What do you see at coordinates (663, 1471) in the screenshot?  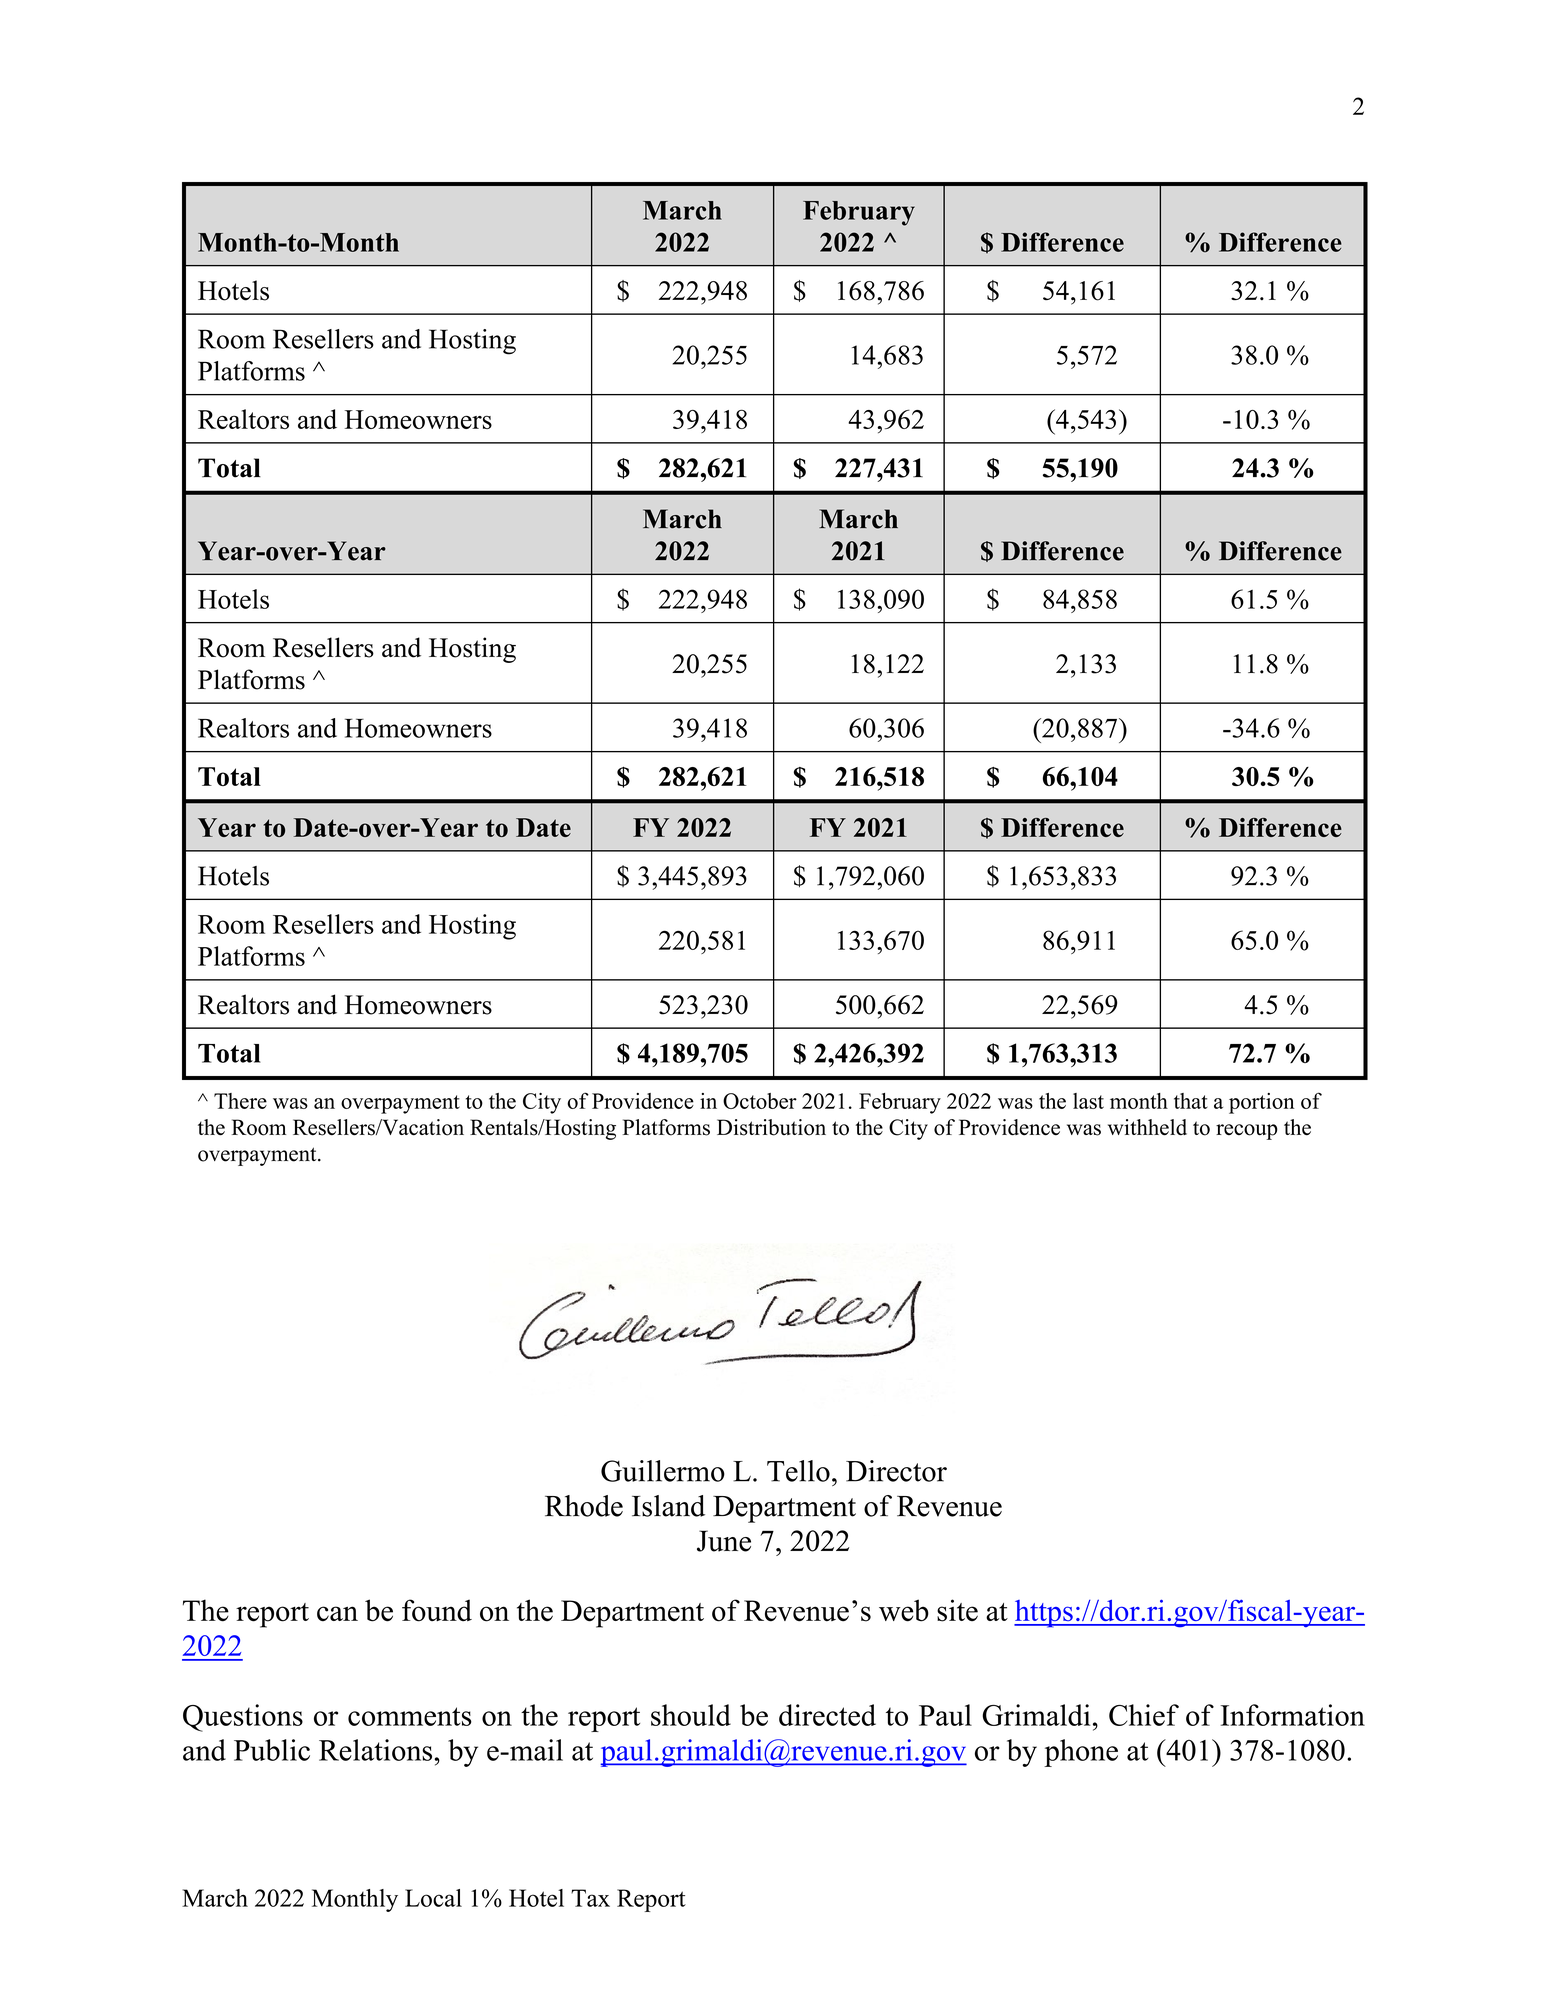 I see `Guillermo` at bounding box center [663, 1471].
